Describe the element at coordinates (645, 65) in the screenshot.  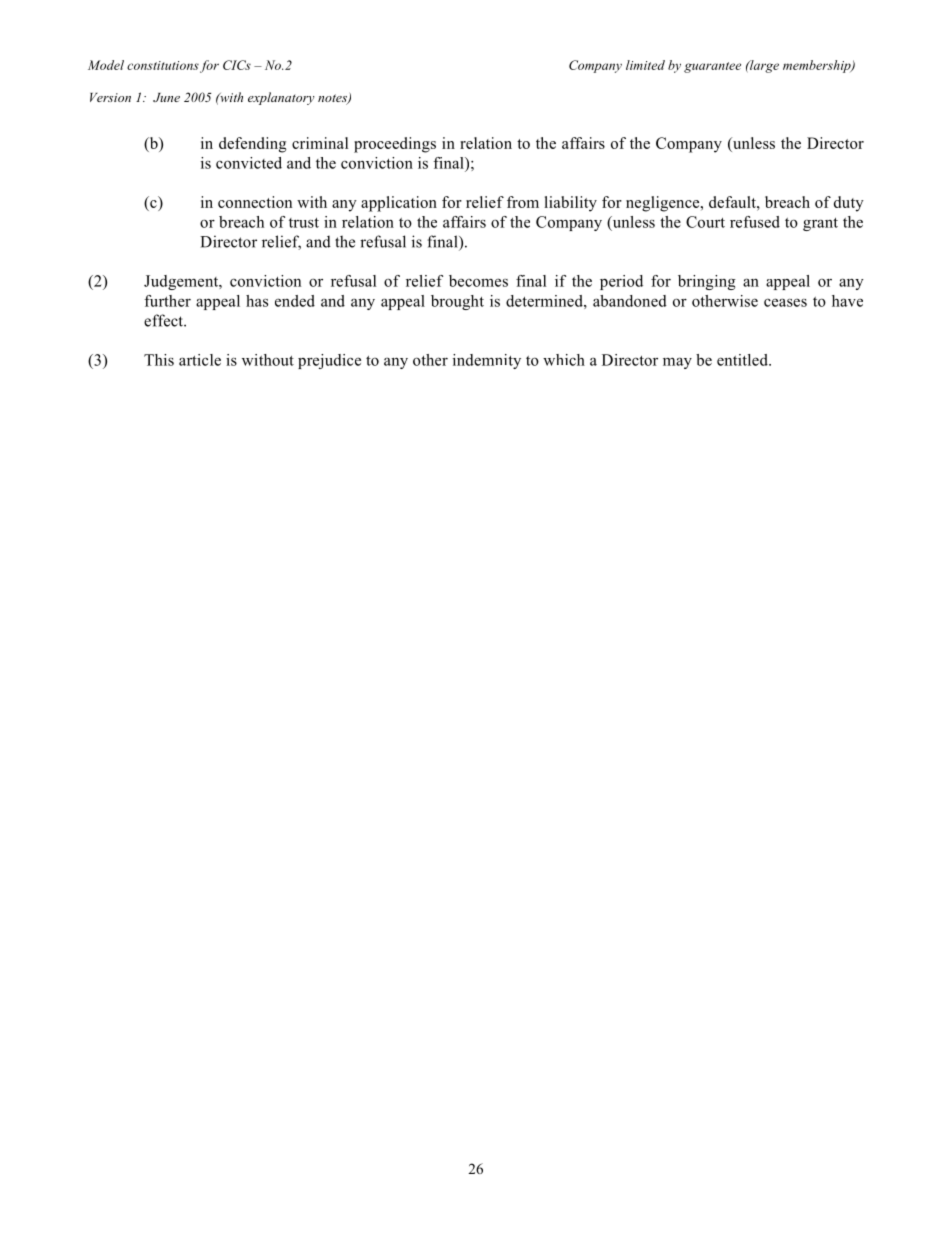
I see `limited` at that location.
